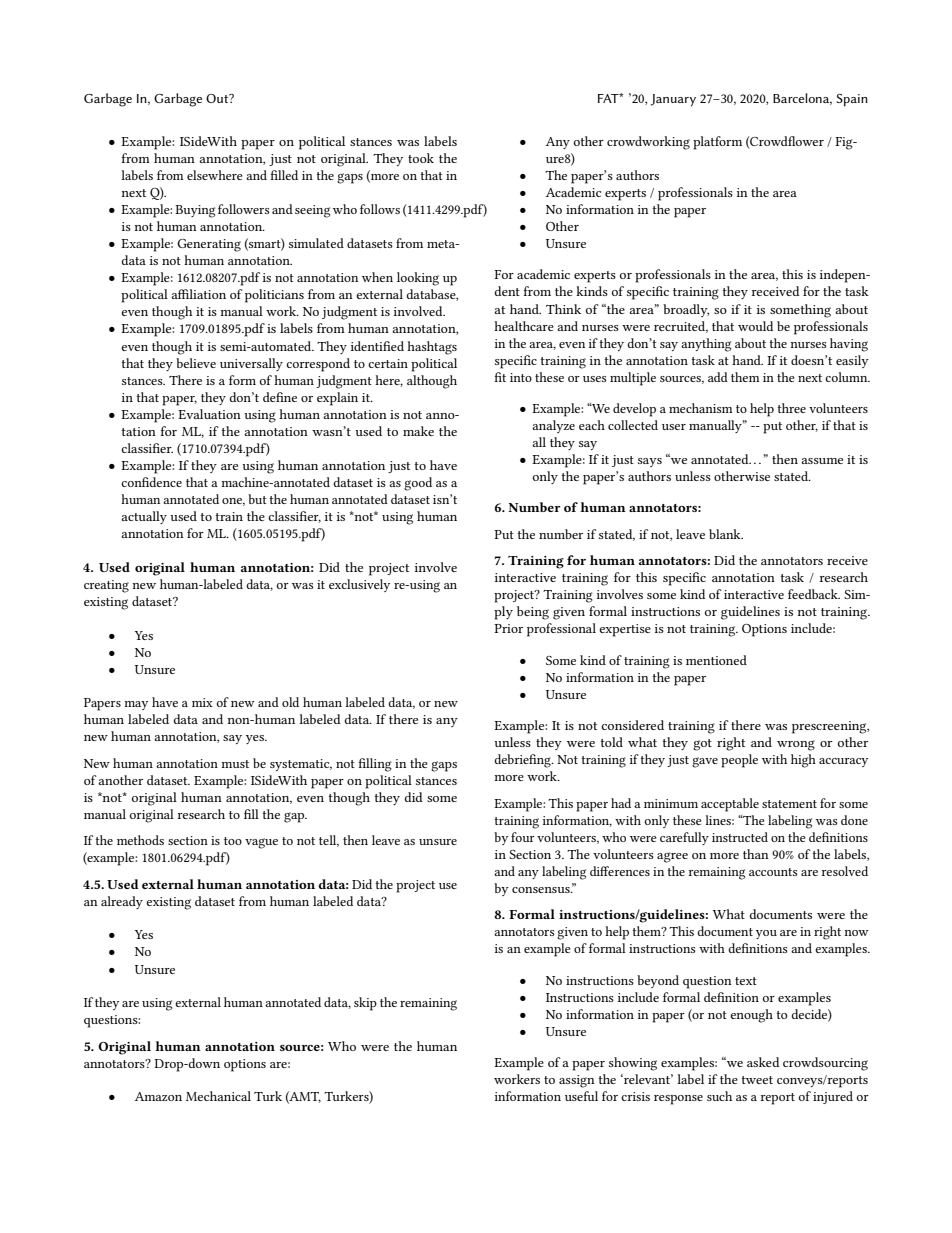 This screenshot has width=952, height=1233. I want to click on add, so click(718, 377).
